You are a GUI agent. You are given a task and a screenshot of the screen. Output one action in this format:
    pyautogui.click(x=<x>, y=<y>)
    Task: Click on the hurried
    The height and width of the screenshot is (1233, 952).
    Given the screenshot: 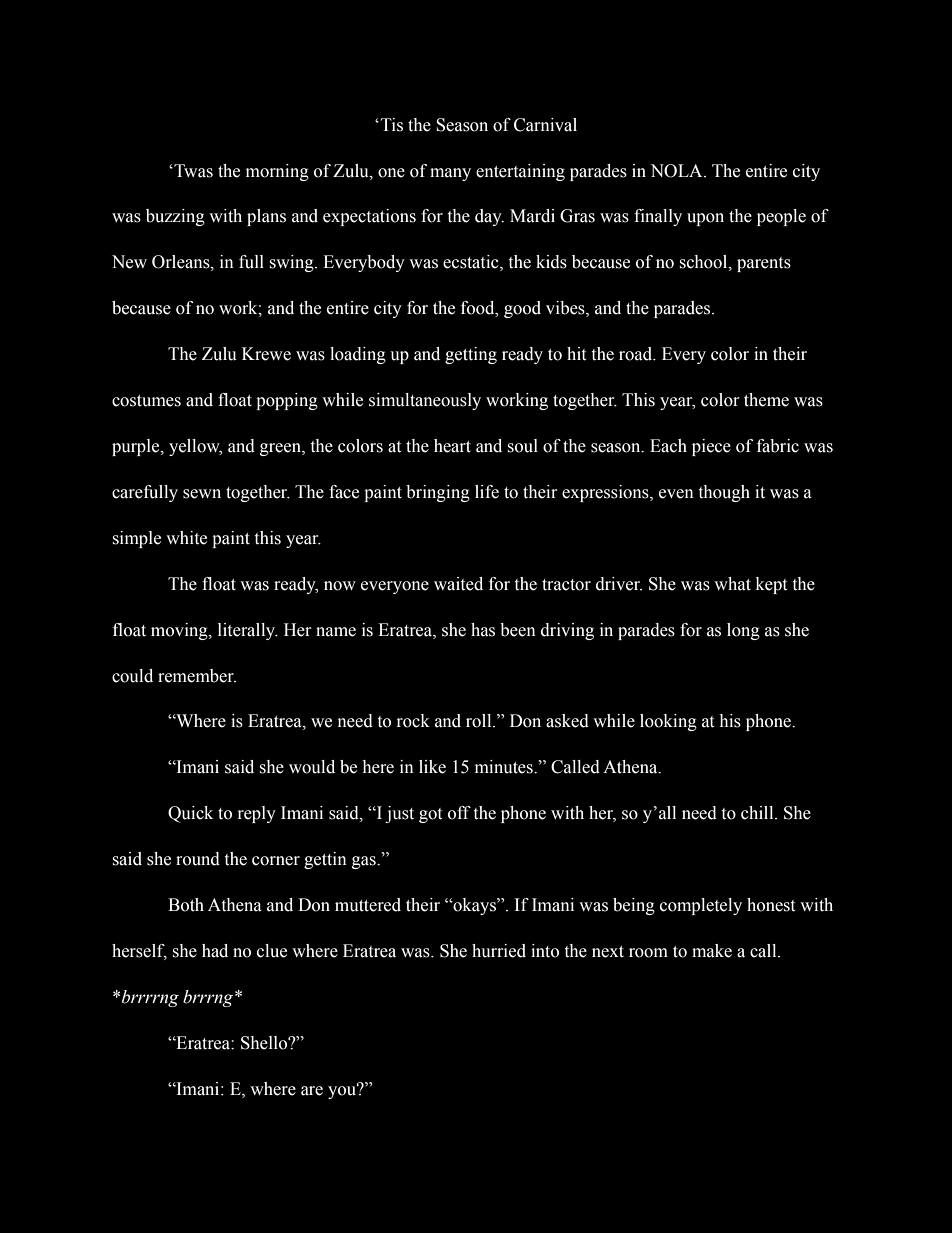 What is the action you would take?
    pyautogui.click(x=499, y=951)
